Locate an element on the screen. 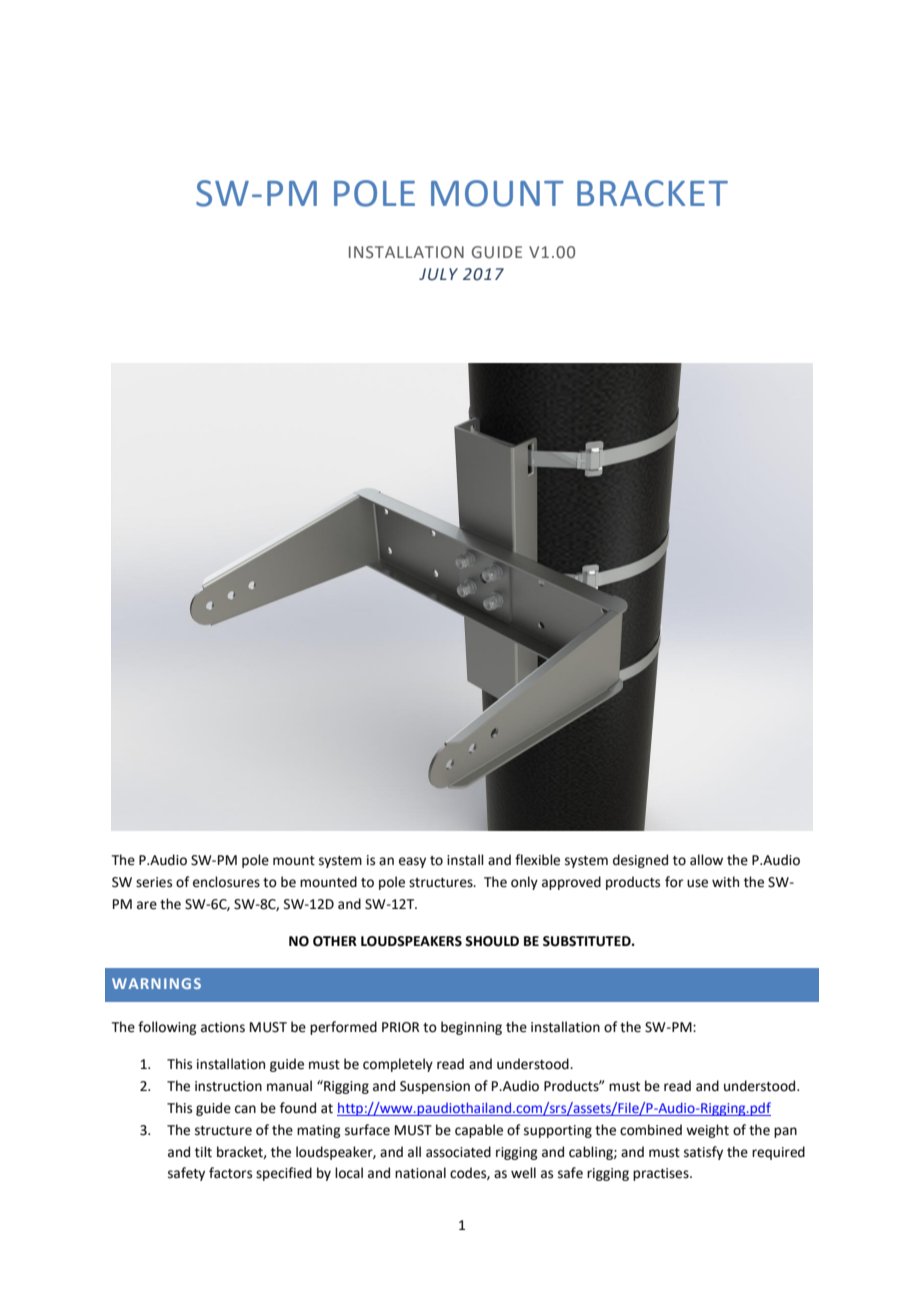 Image resolution: width=924 pixels, height=1308 pixels. associated is located at coordinates (458, 1152).
